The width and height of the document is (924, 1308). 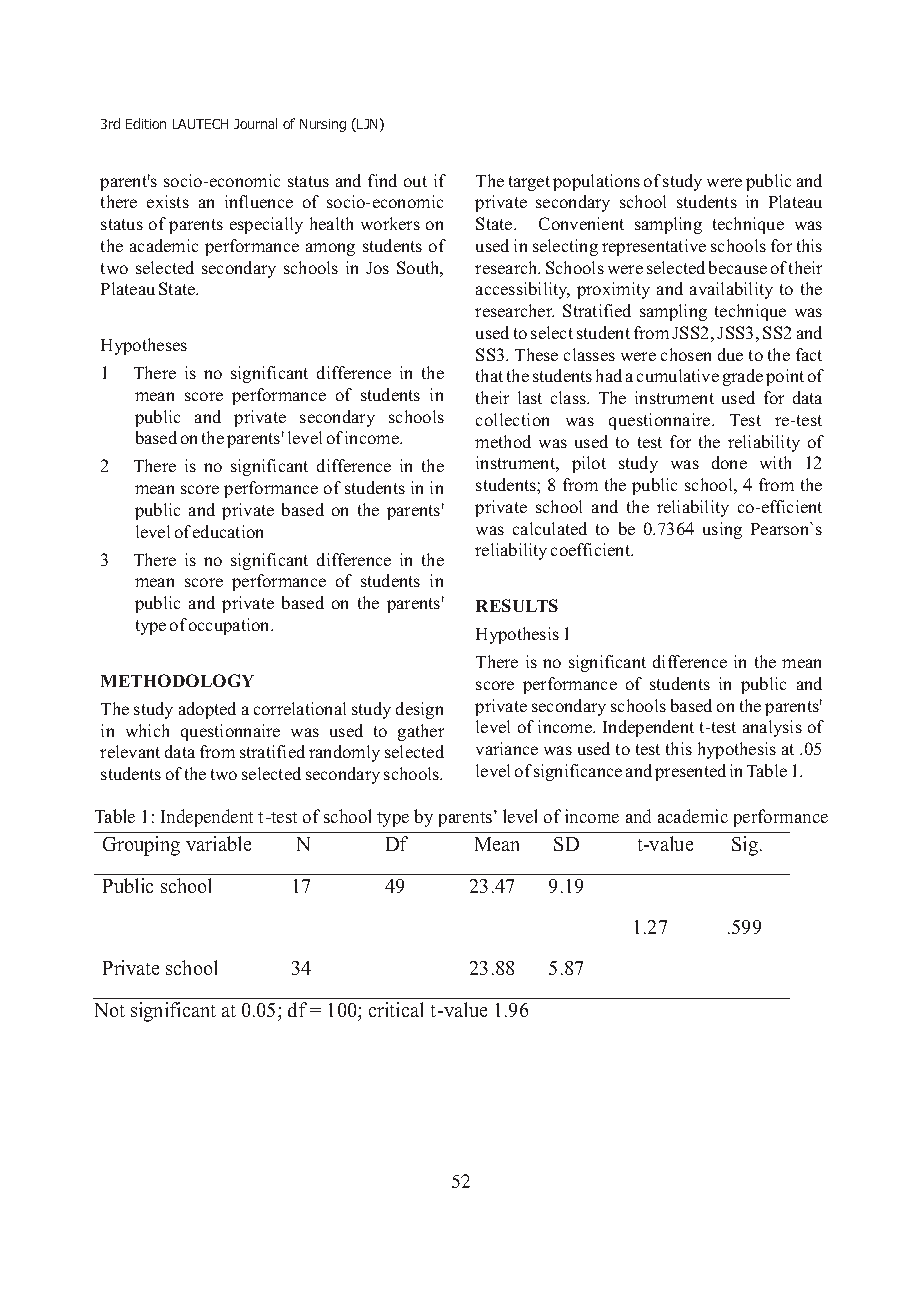 I want to click on critical, so click(x=396, y=1009).
